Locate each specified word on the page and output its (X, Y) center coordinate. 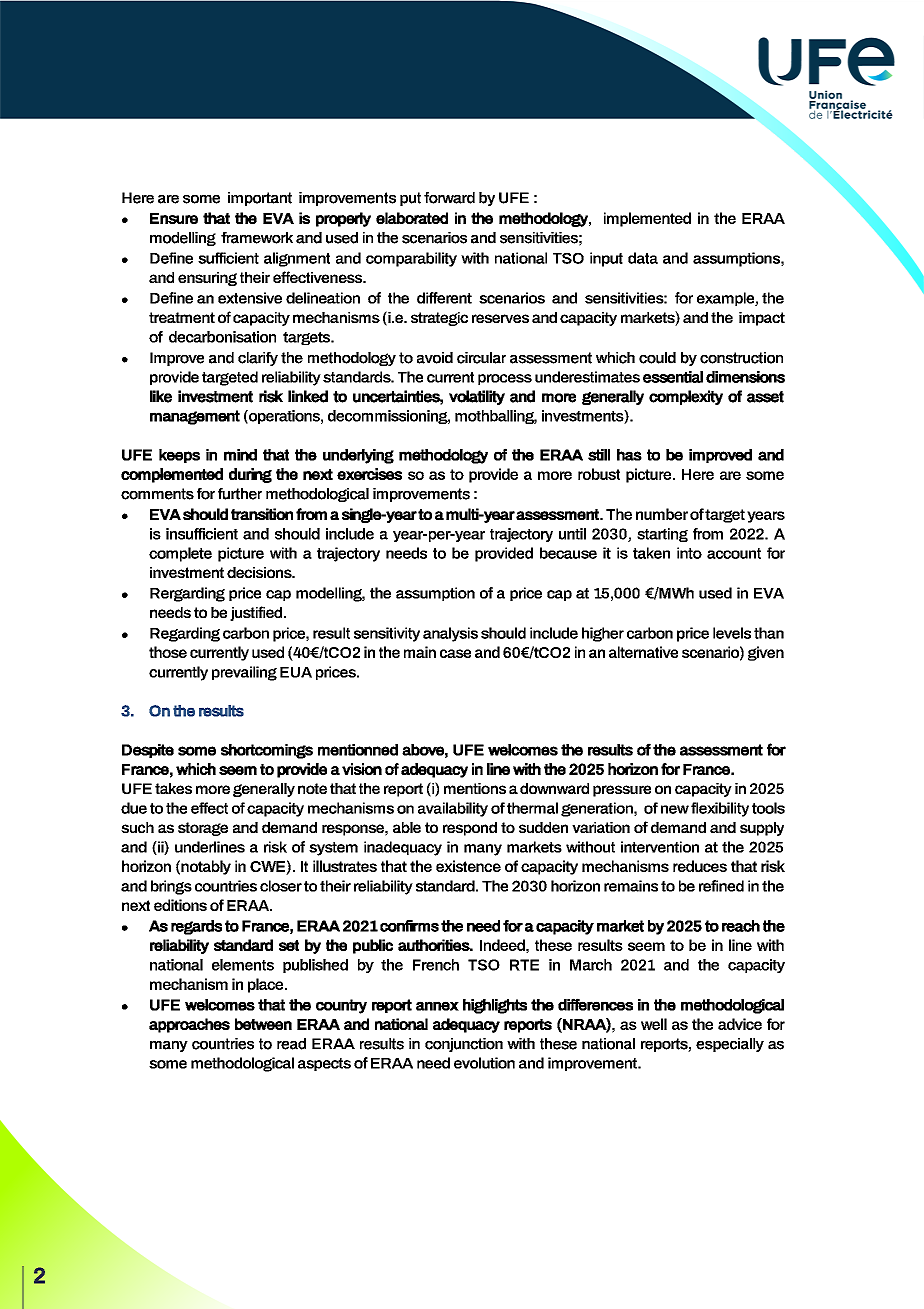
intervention (660, 847)
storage (203, 829)
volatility (477, 397)
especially (730, 1045)
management (195, 417)
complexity (686, 397)
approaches (189, 1025)
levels (732, 633)
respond (470, 829)
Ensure (174, 218)
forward (449, 198)
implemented (647, 219)
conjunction (464, 1045)
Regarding (185, 634)
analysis (450, 634)
